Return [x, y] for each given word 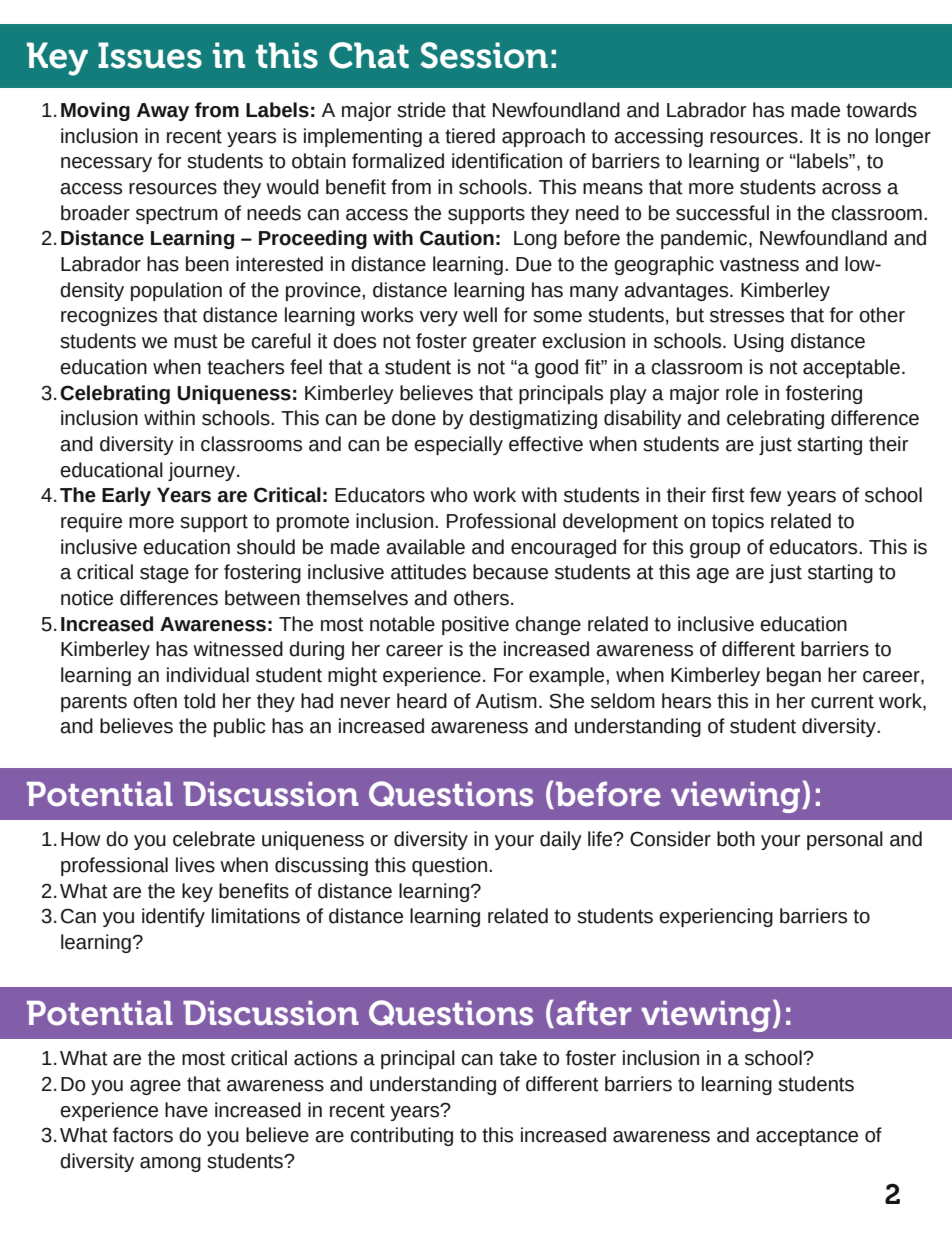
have [186, 1110]
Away [163, 112]
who [448, 495]
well [480, 315]
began [794, 676]
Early [126, 496]
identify [173, 917]
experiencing [716, 917]
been [207, 264]
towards [881, 110]
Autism [506, 701]
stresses [747, 315]
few [766, 495]
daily [561, 840]
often [155, 701]
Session [484, 55]
